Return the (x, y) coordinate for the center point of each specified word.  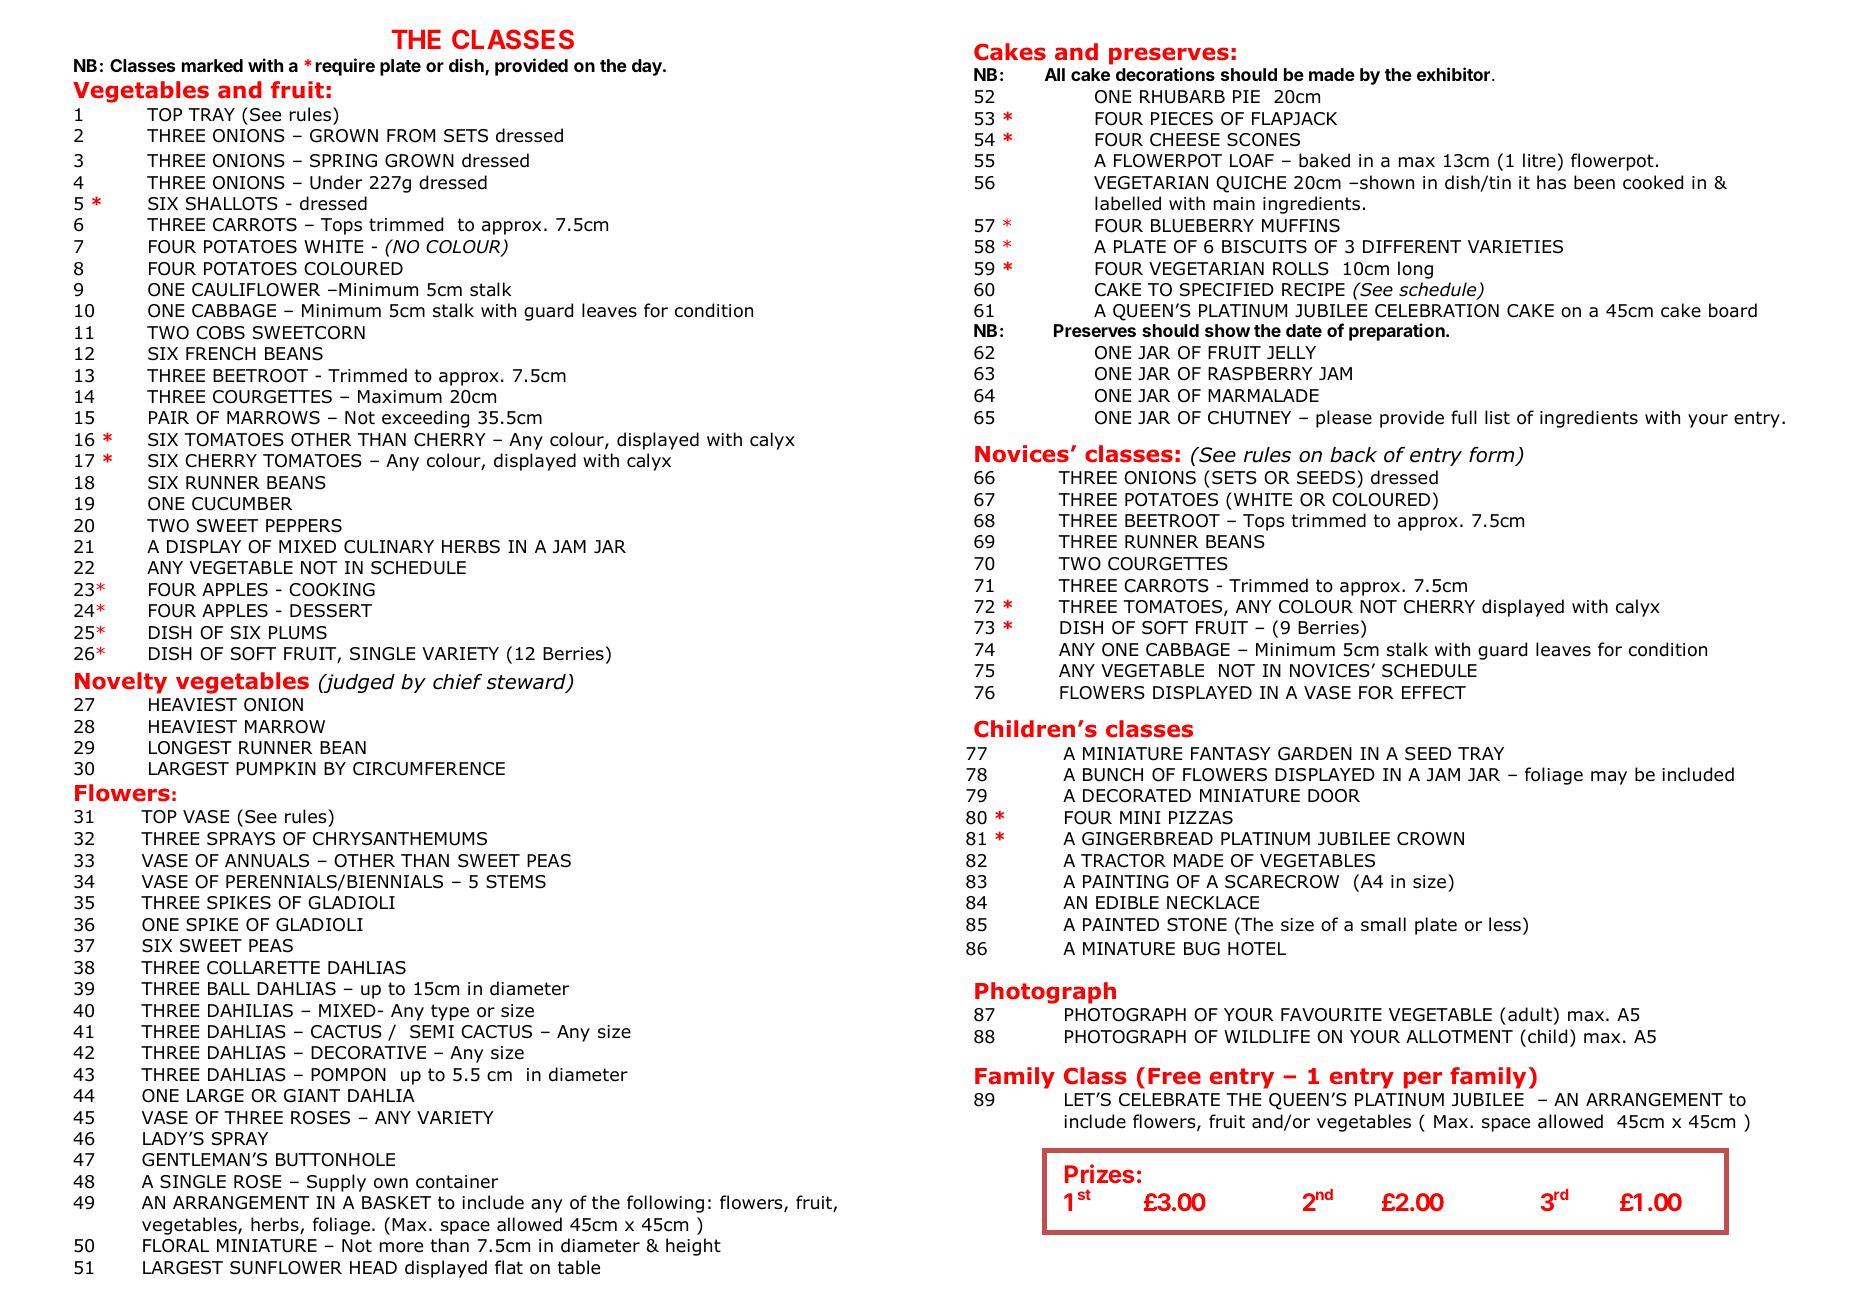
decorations (1165, 74)
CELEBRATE (1169, 1100)
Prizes (1099, 1173)
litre (1539, 160)
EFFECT (1434, 693)
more (401, 1247)
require (345, 67)
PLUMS (298, 633)
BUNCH (1113, 775)
